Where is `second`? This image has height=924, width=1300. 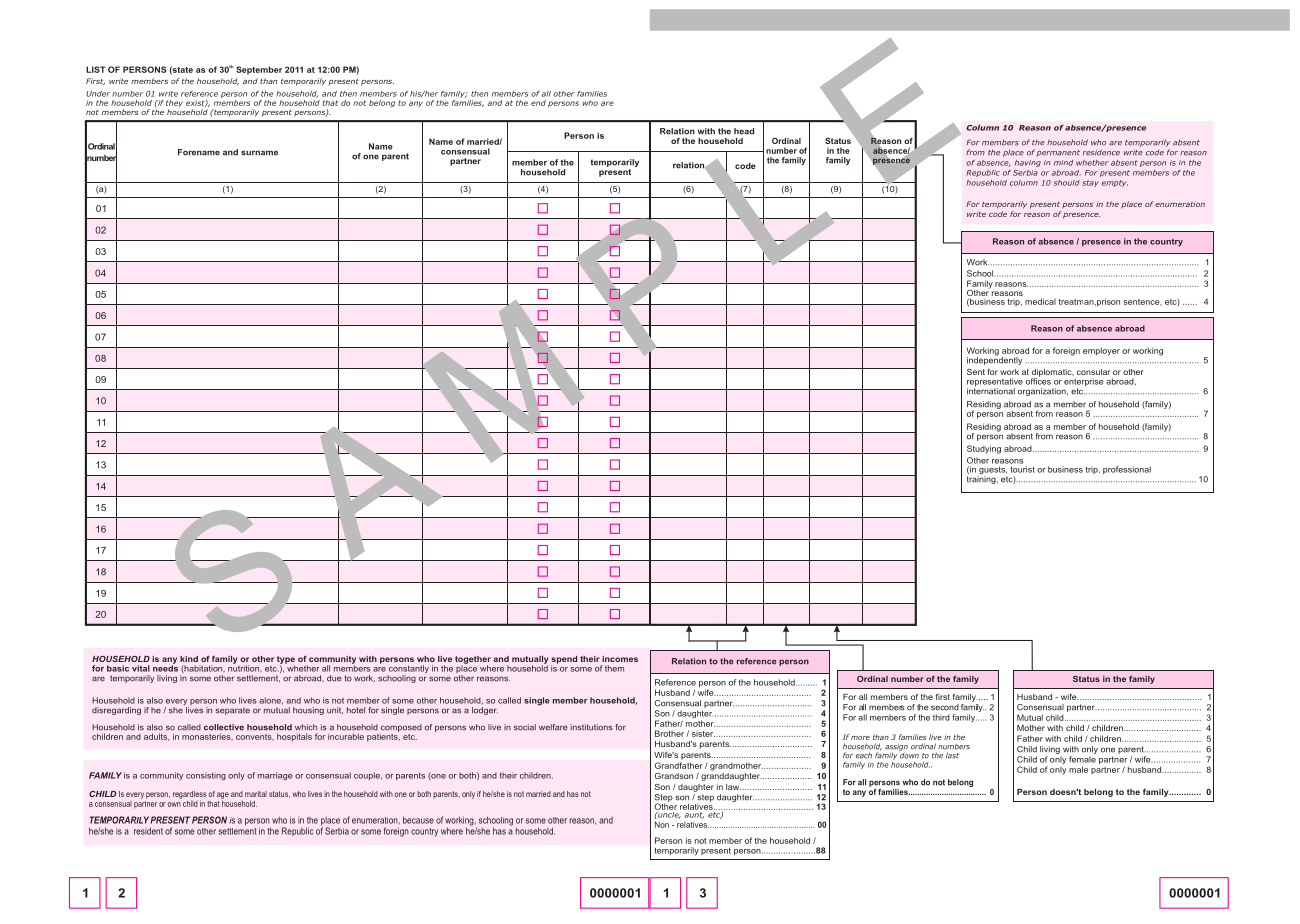
second is located at coordinates (945, 707).
